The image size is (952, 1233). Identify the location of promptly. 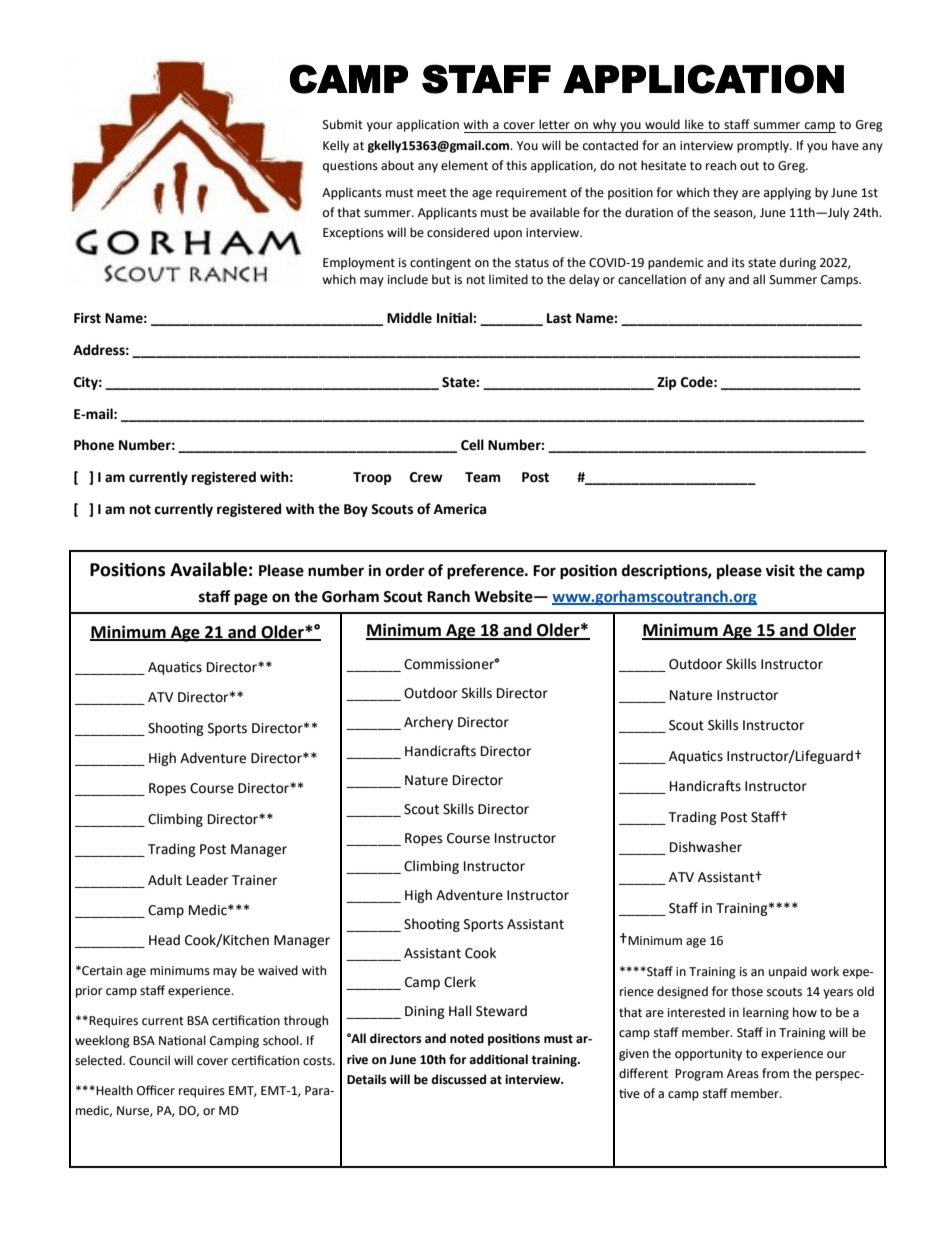
(764, 146).
